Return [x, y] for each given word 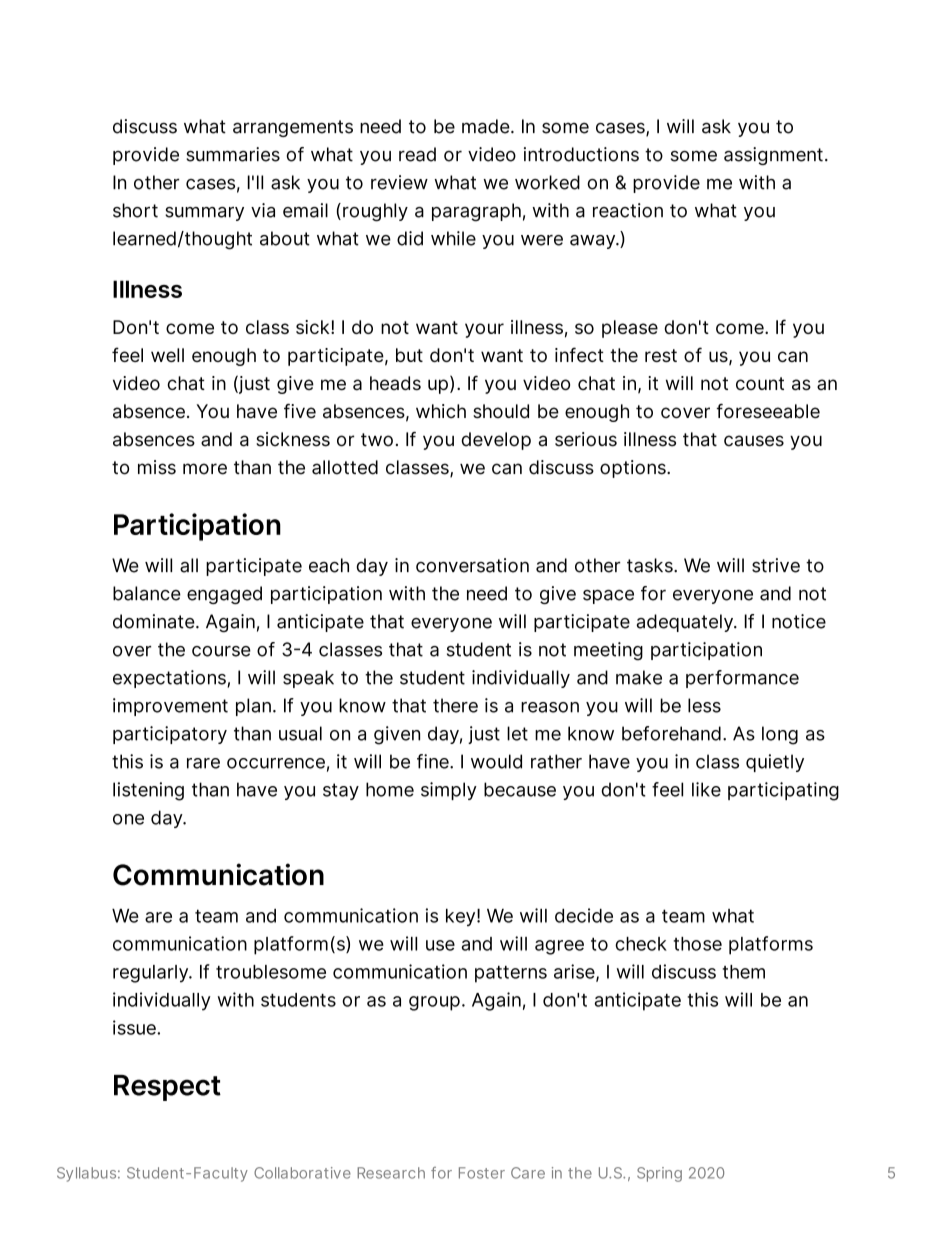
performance [742, 679]
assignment [773, 156]
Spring [659, 1174]
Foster [482, 1173]
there [455, 705]
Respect [167, 1088]
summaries [233, 154]
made [487, 126]
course [221, 651]
